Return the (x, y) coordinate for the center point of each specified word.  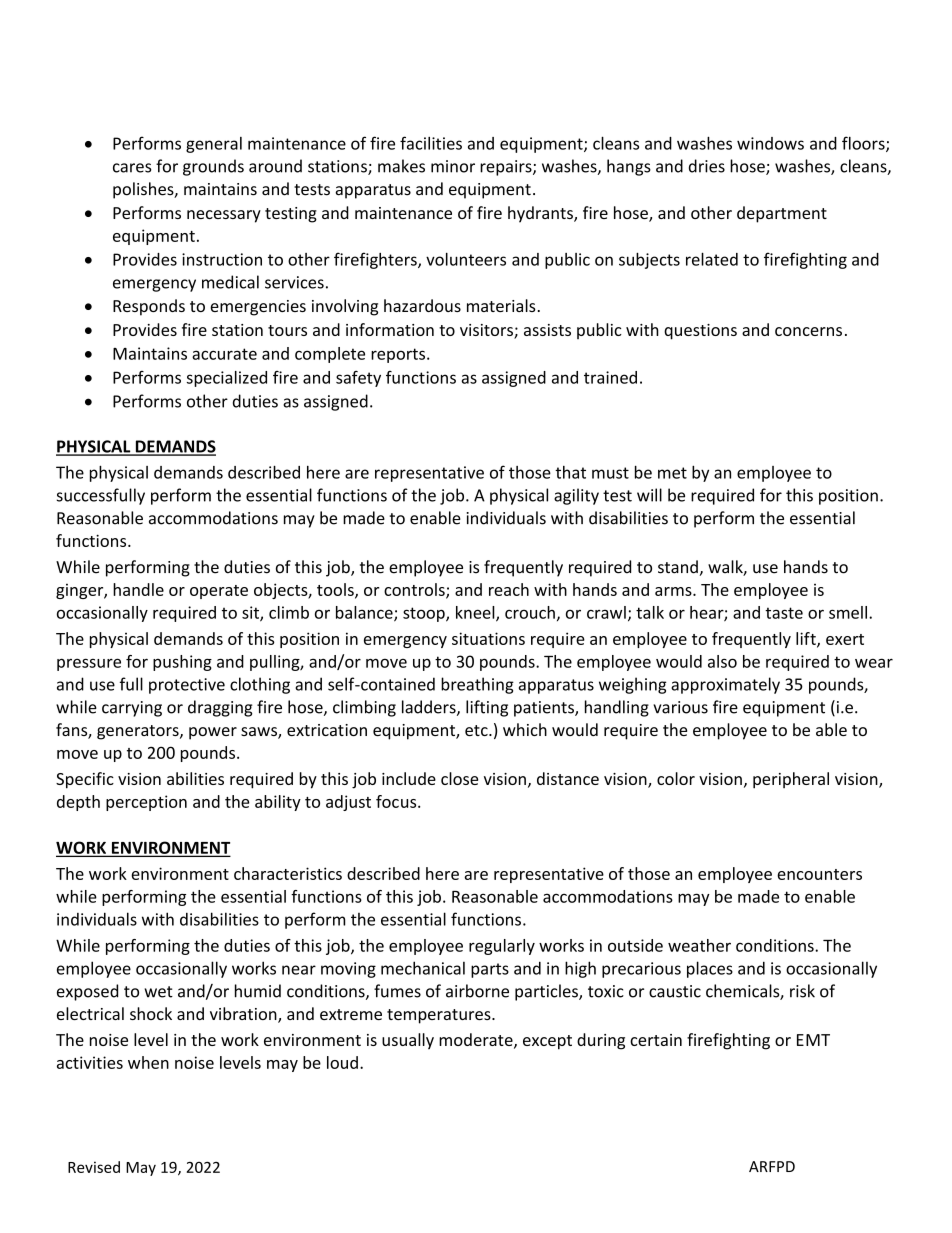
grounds (213, 167)
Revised (94, 1167)
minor (453, 166)
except (547, 1042)
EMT (813, 1040)
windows (770, 143)
